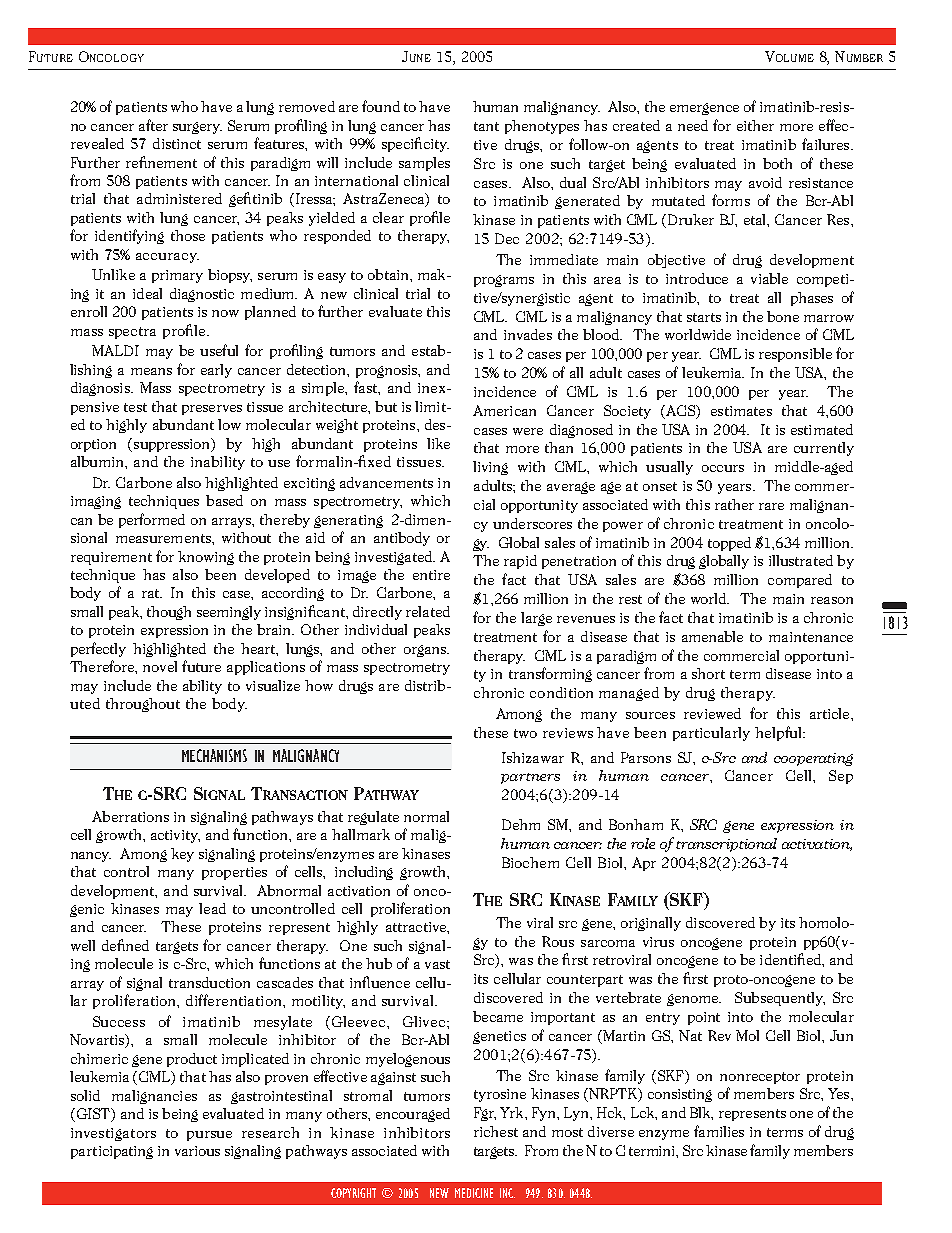  Describe the element at coordinates (741, 411) in the image. I see `estimates` at that location.
